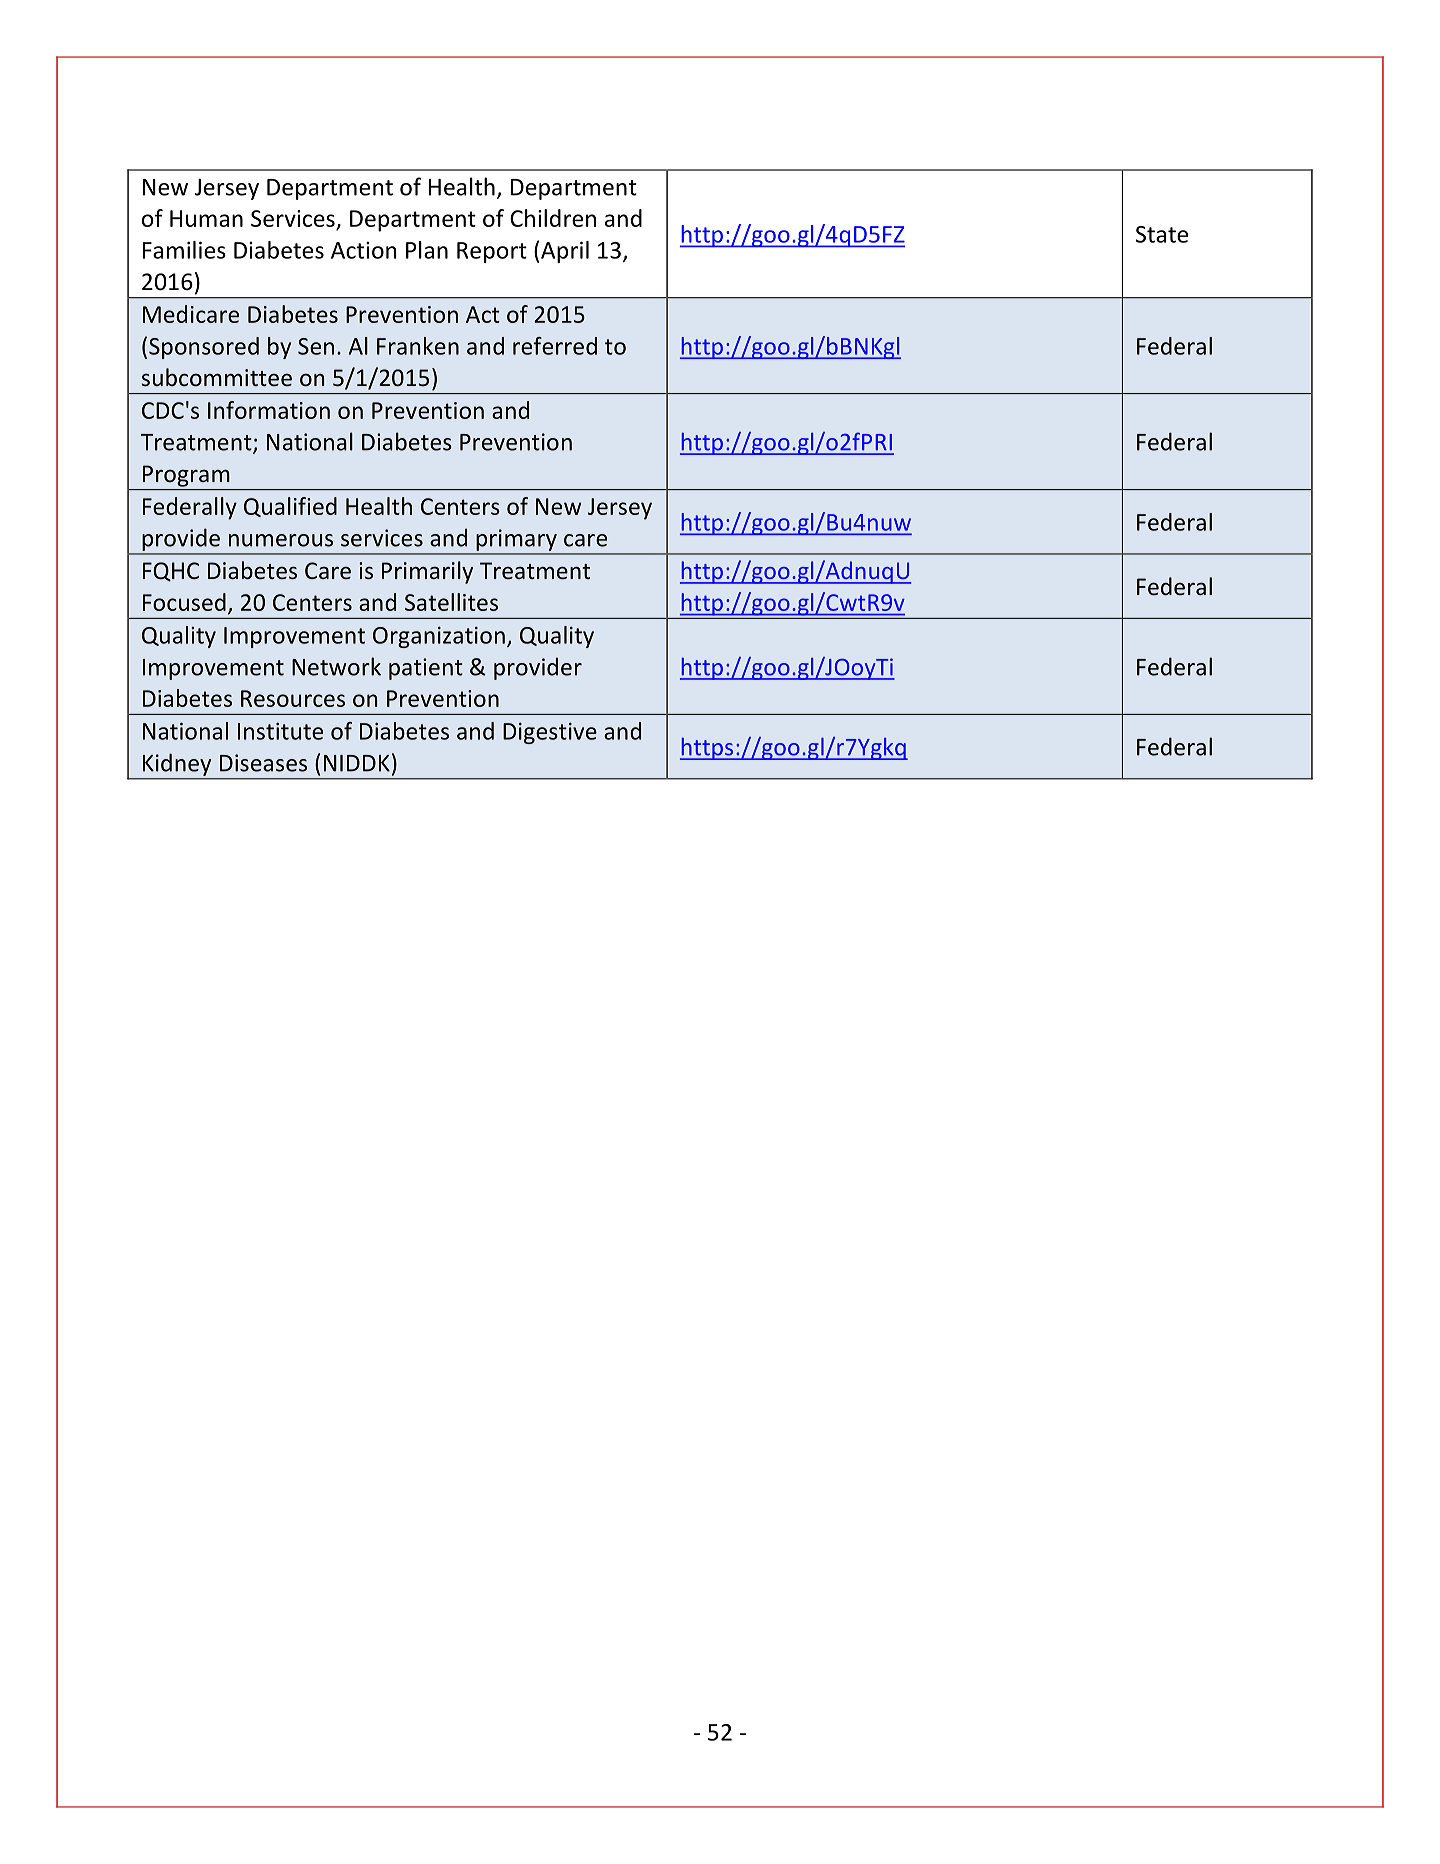 The height and width of the document is (1864, 1440). What do you see at coordinates (364, 250) in the document?
I see `Action` at bounding box center [364, 250].
